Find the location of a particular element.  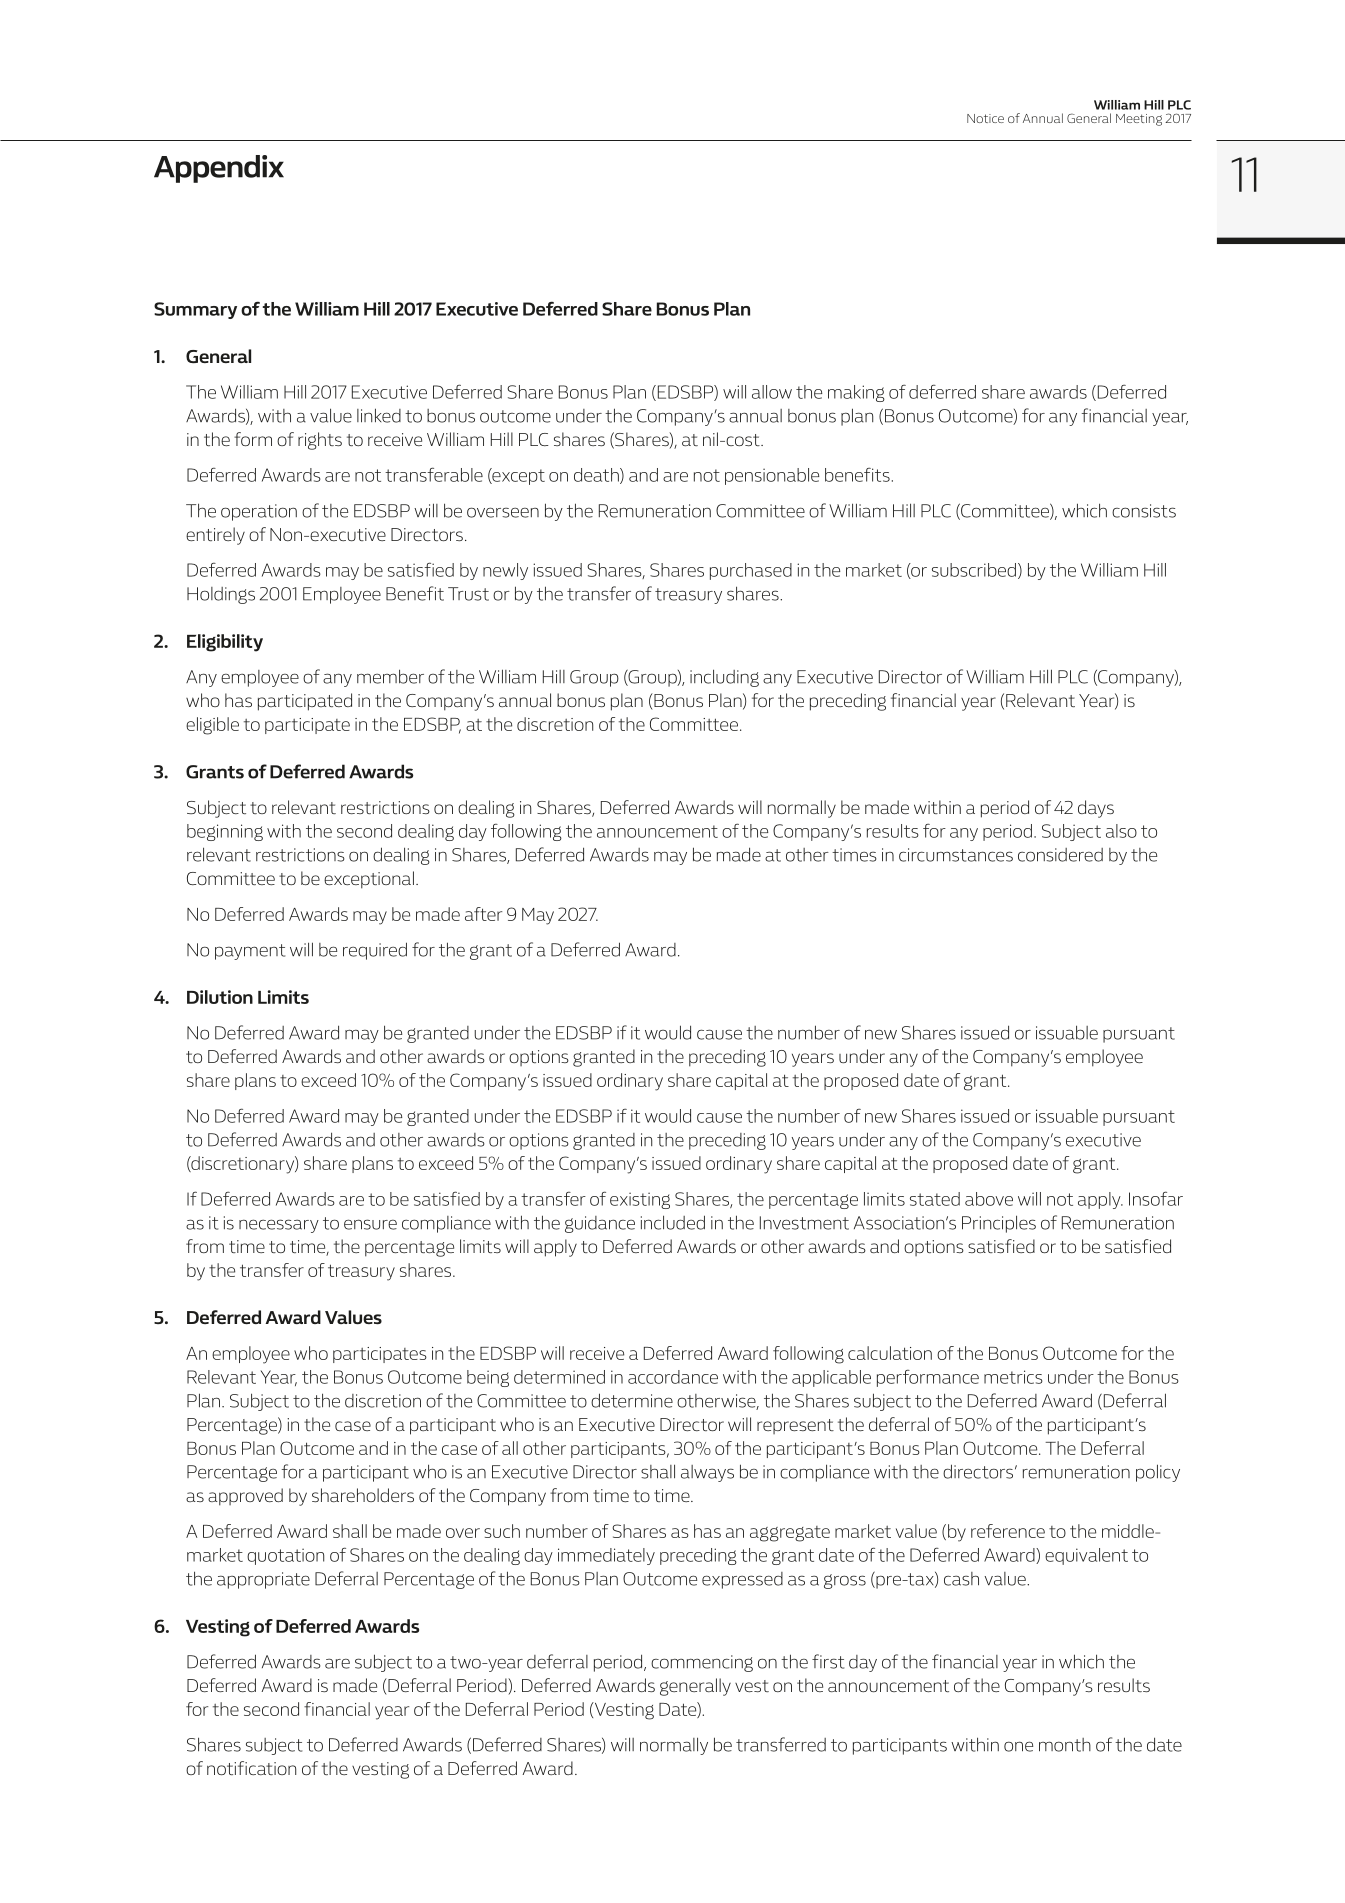

metrics is located at coordinates (1013, 1377).
